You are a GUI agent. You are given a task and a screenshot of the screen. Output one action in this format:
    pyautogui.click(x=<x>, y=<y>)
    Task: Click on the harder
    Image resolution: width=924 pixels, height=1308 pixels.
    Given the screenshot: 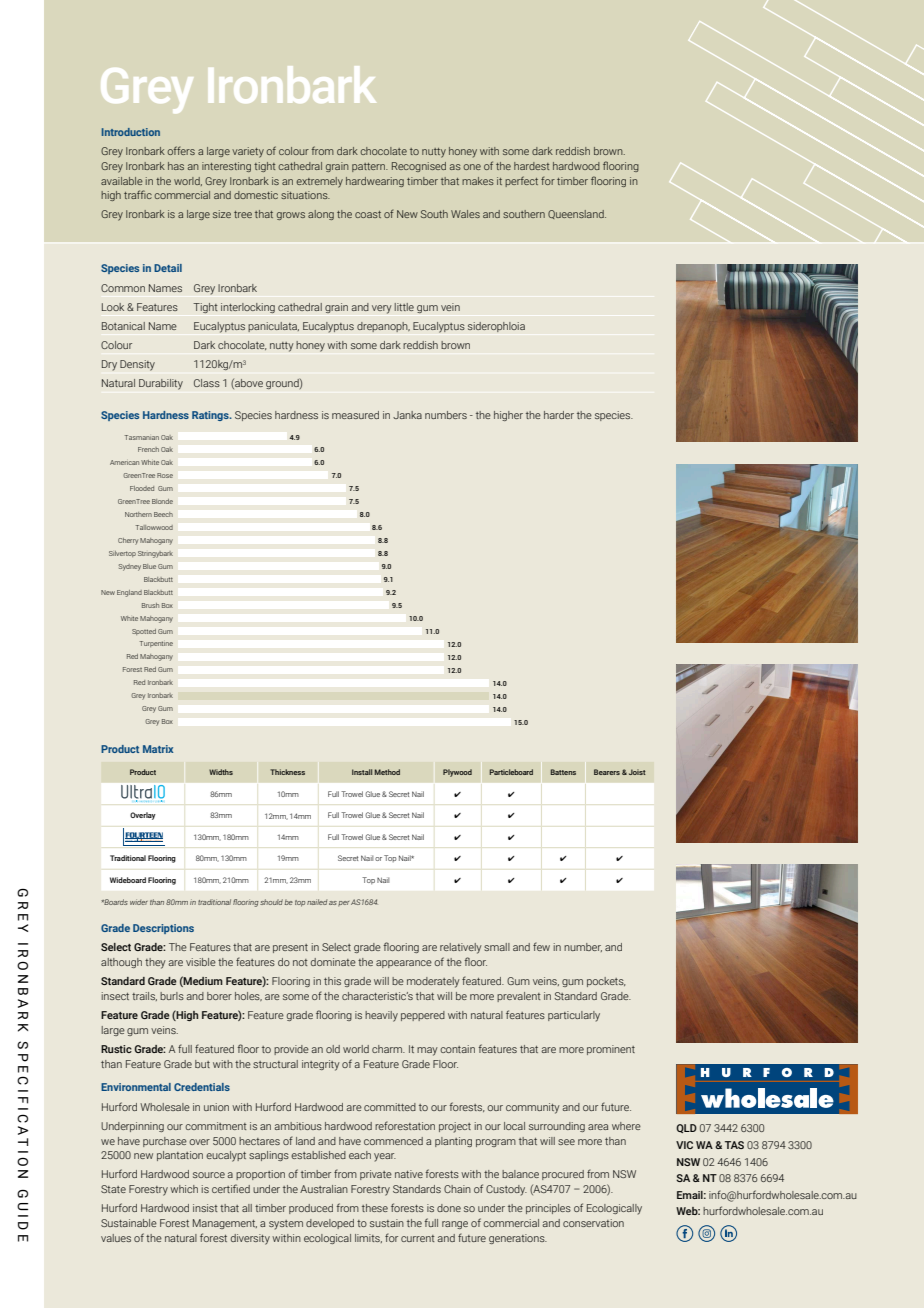 What is the action you would take?
    pyautogui.click(x=559, y=415)
